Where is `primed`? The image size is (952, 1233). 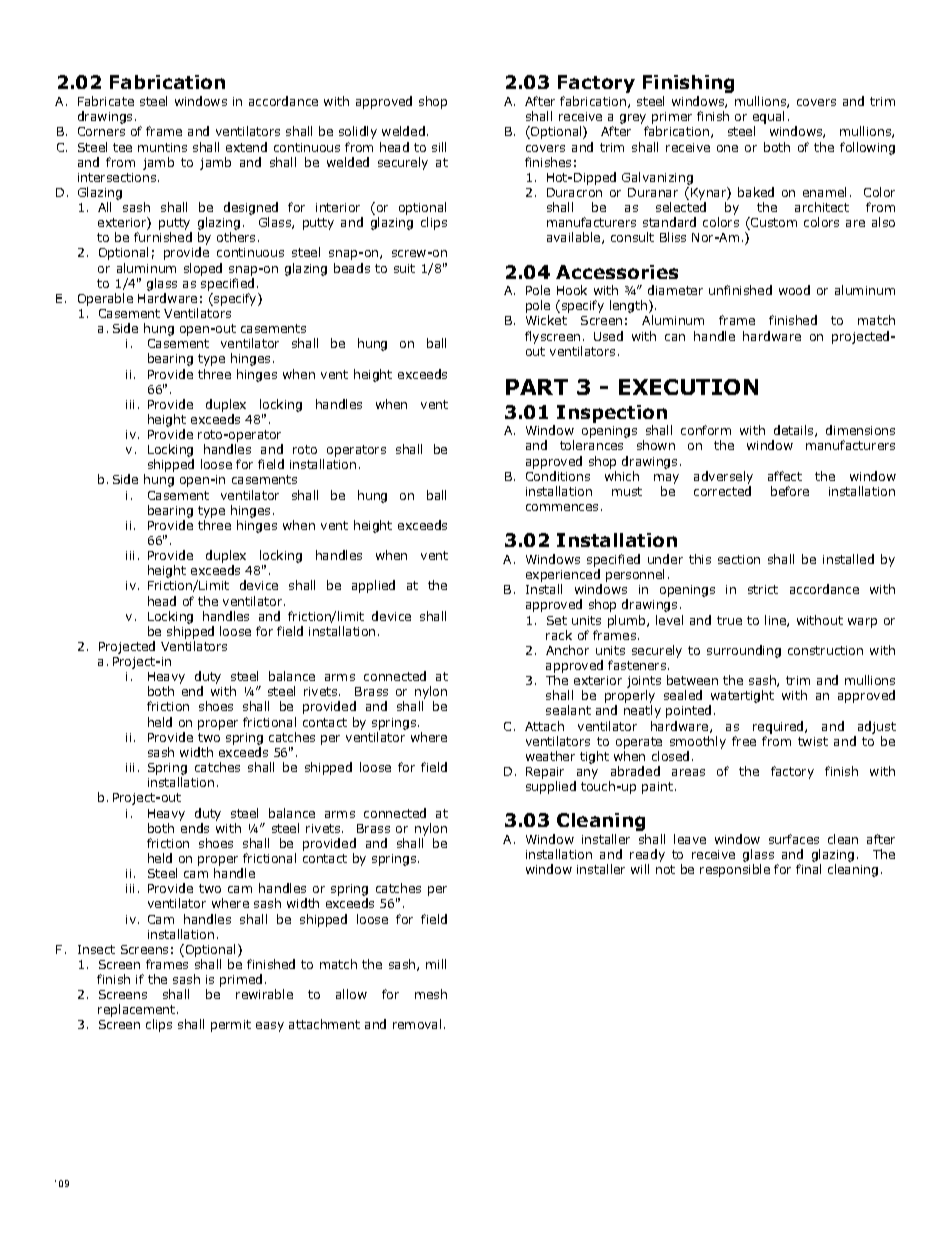
primed is located at coordinates (241, 980).
